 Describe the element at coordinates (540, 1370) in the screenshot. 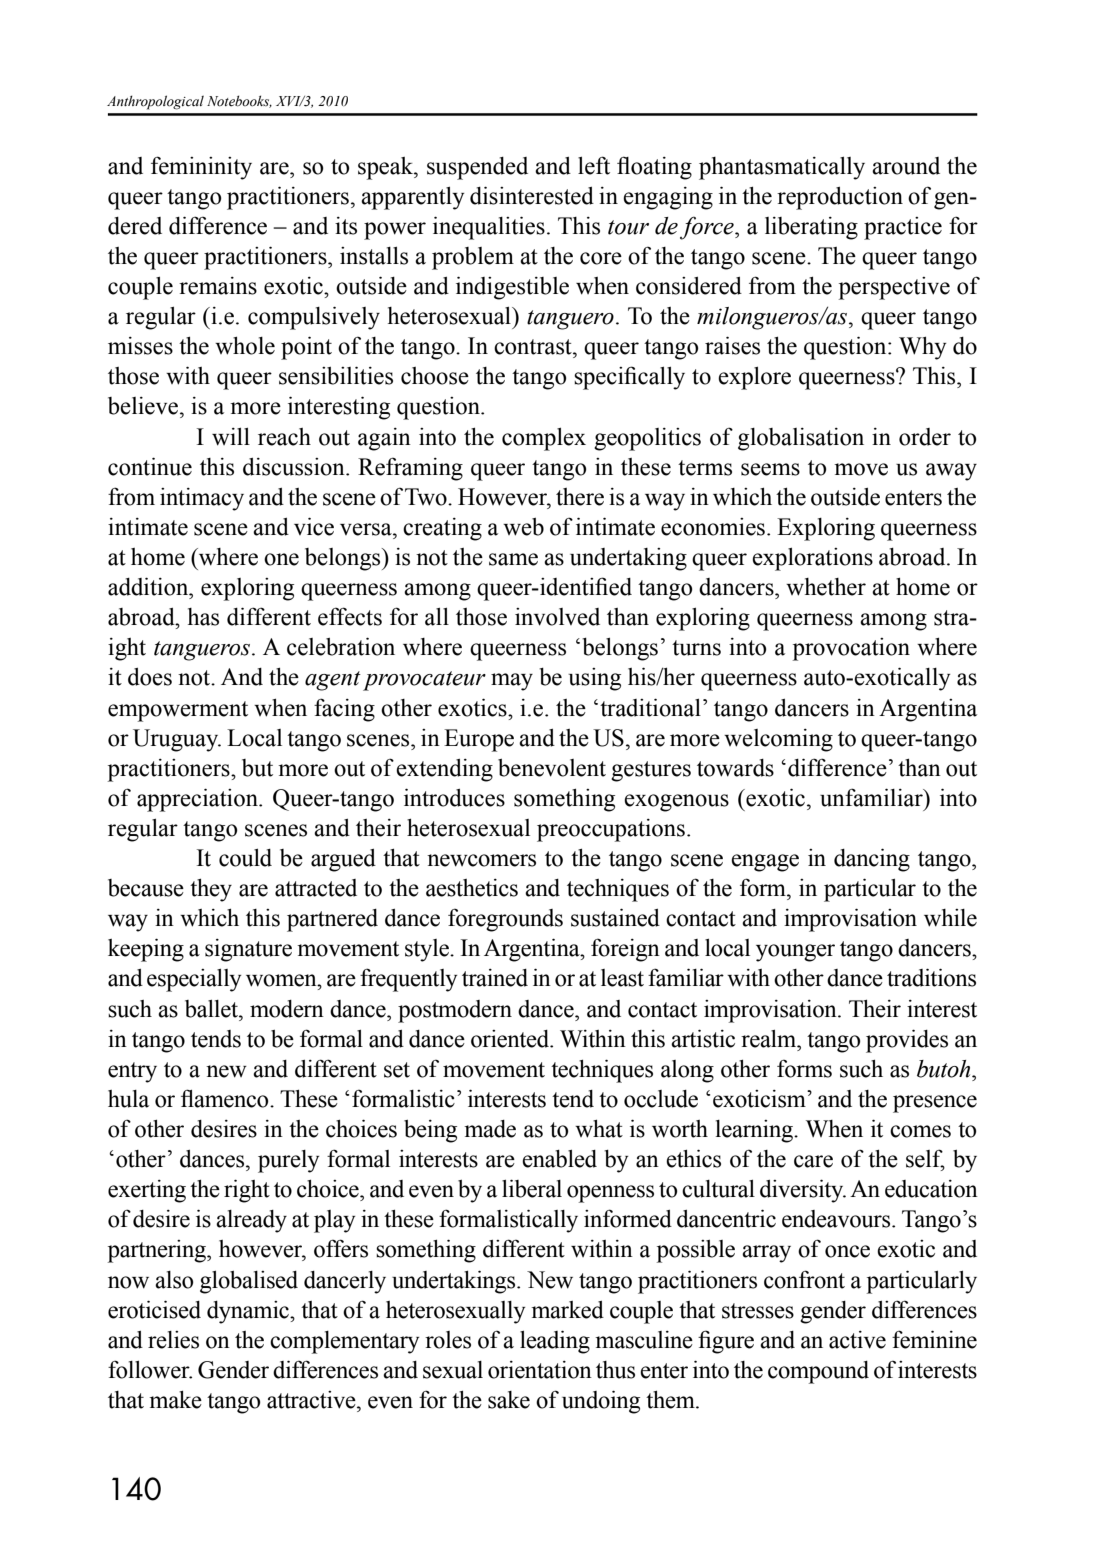

I see `orientation` at that location.
